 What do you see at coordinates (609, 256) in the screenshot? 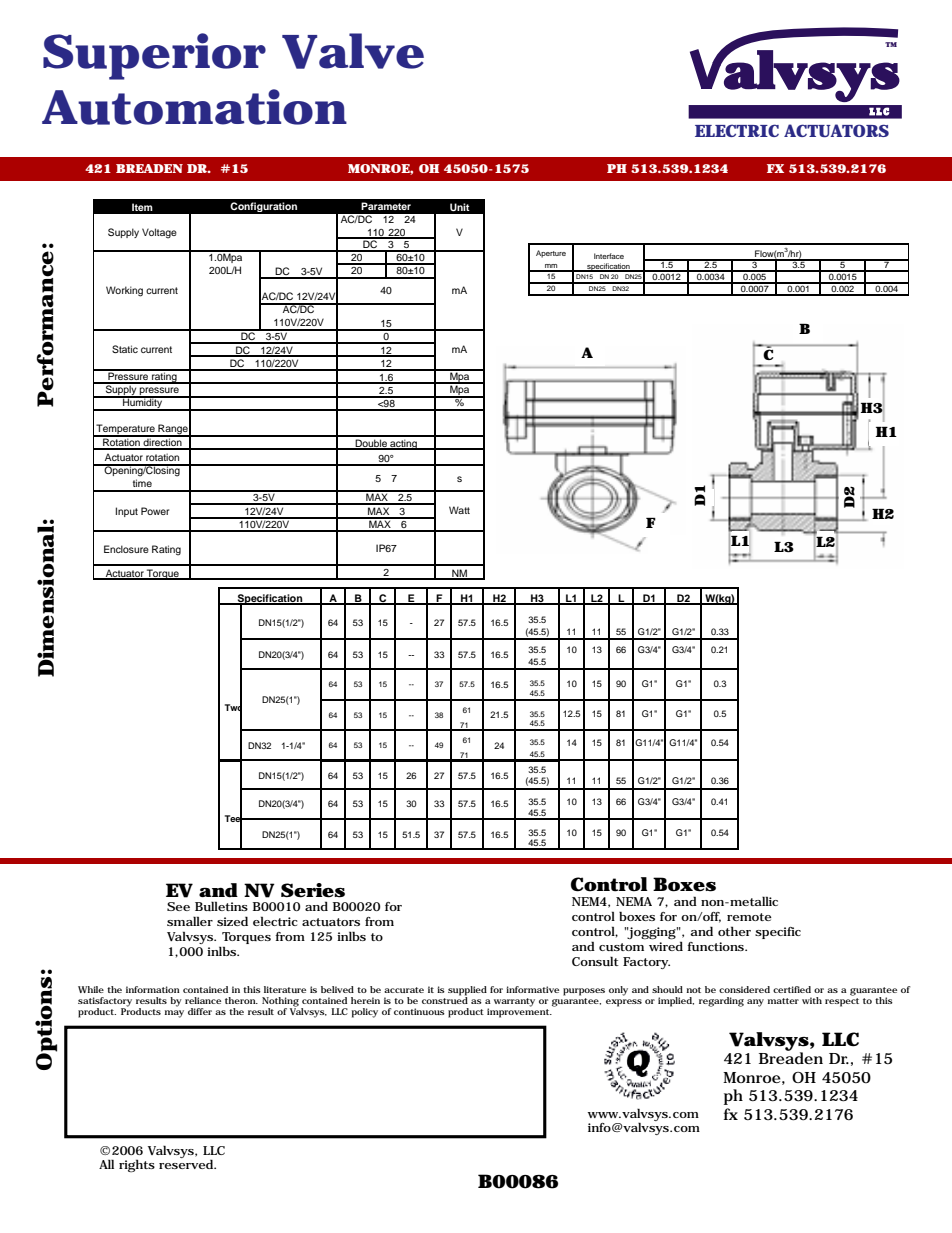
I see `Interface` at bounding box center [609, 256].
